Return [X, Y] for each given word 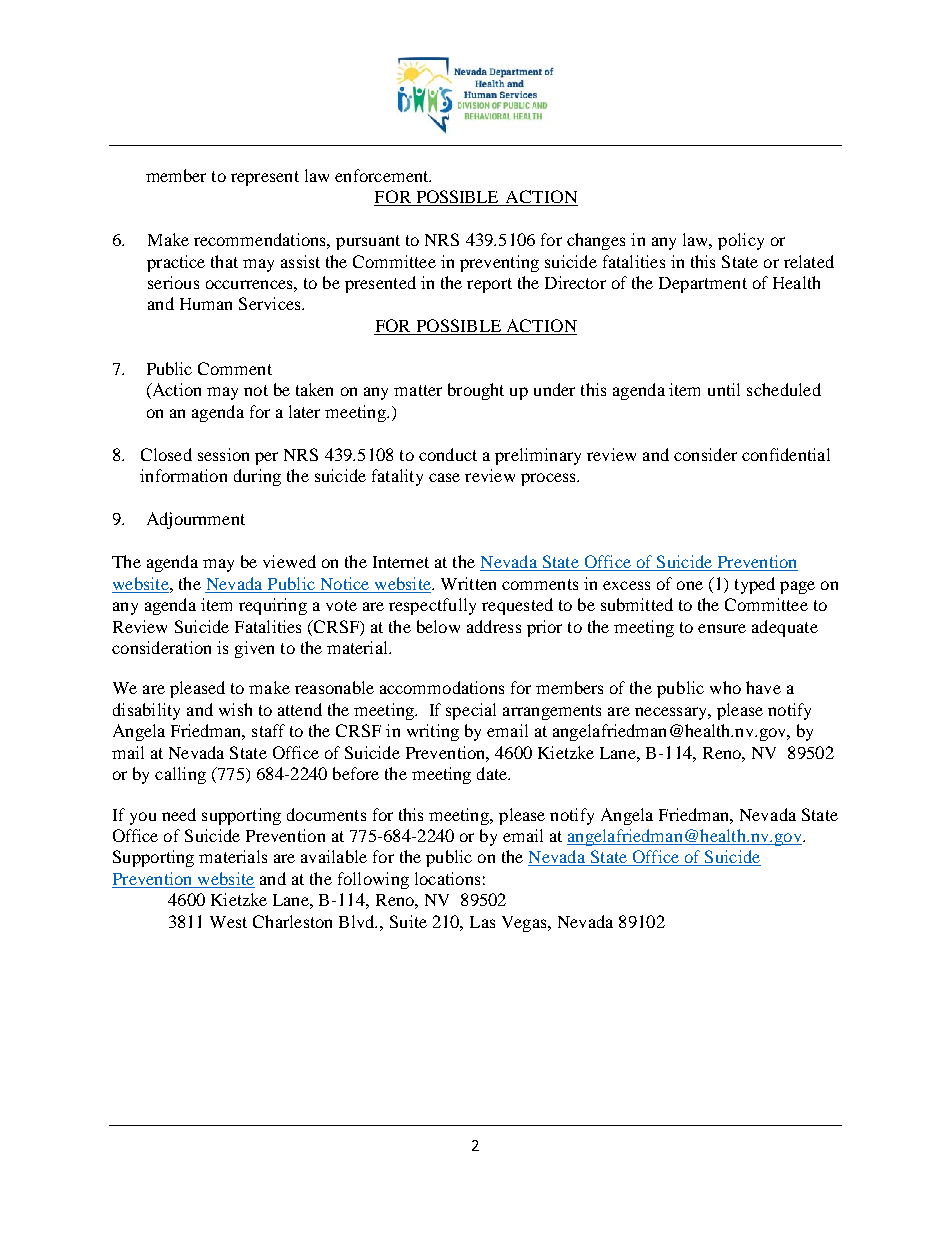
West [228, 922]
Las [482, 922]
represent [265, 178]
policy [741, 241]
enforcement [383, 175]
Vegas [525, 924]
